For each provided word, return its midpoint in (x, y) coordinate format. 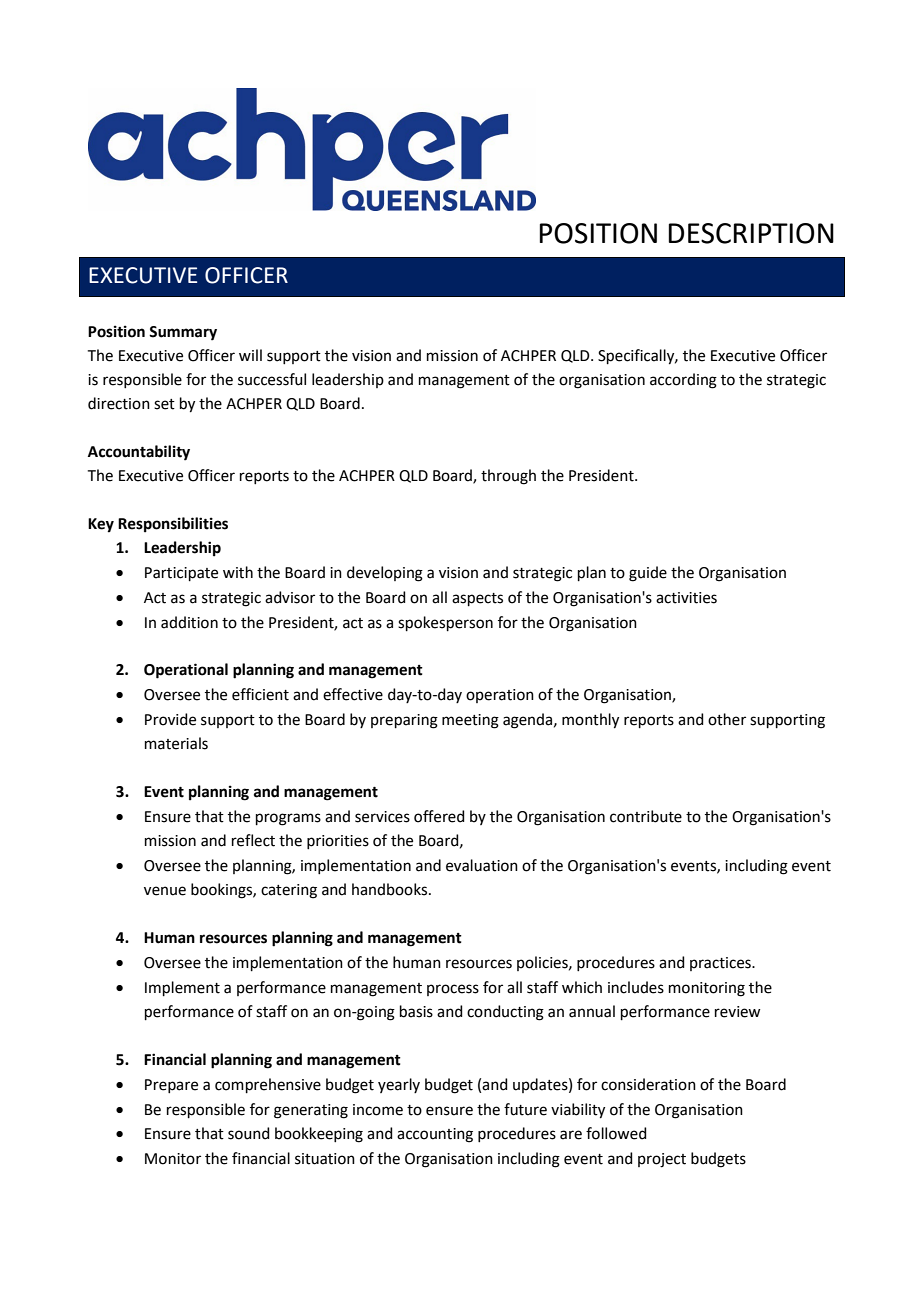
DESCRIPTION (751, 233)
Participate (181, 574)
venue (165, 891)
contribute (646, 816)
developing (385, 574)
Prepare (171, 1086)
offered (439, 816)
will (250, 355)
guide (648, 574)
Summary (183, 333)
